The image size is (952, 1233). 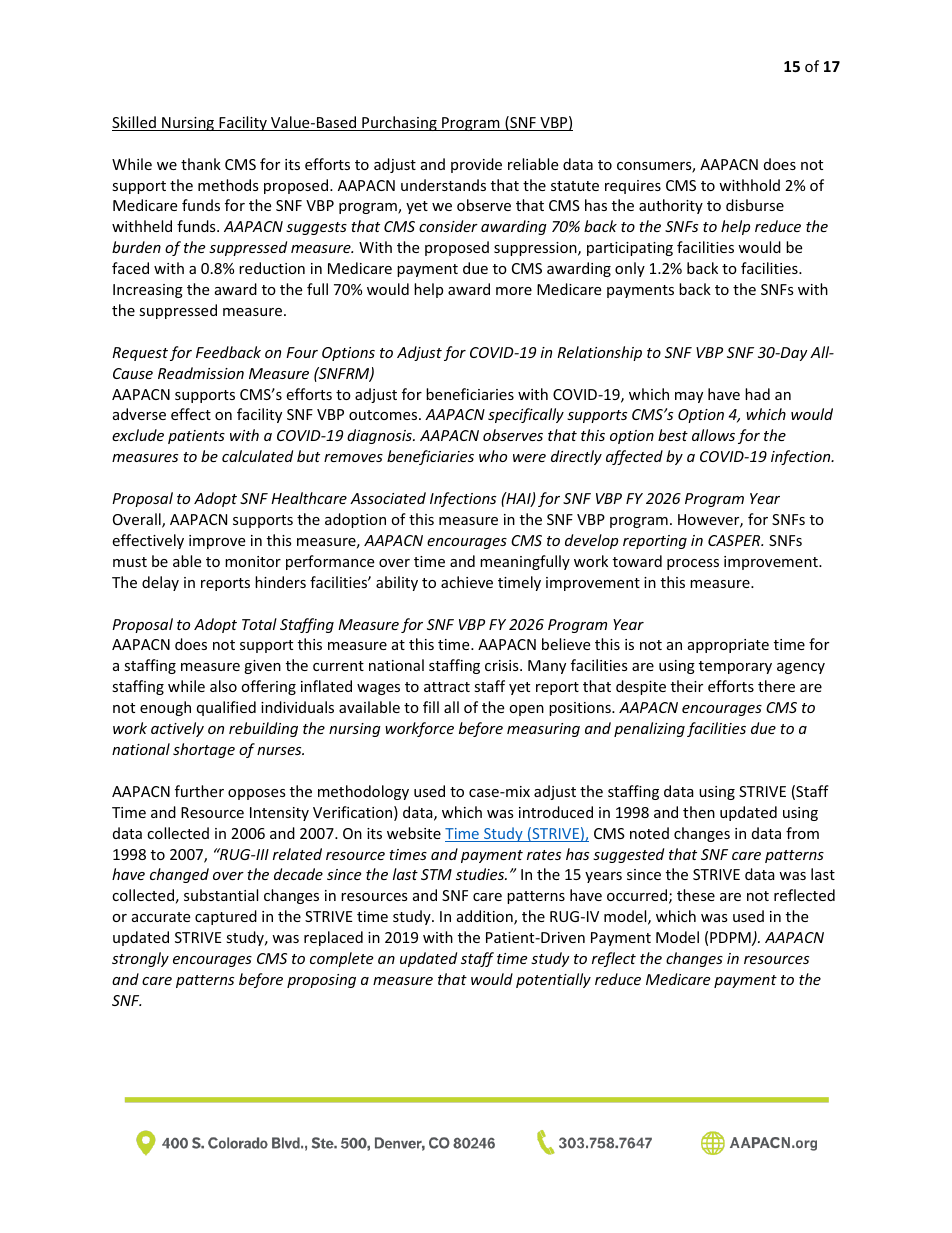 I want to click on disburse, so click(x=755, y=205).
